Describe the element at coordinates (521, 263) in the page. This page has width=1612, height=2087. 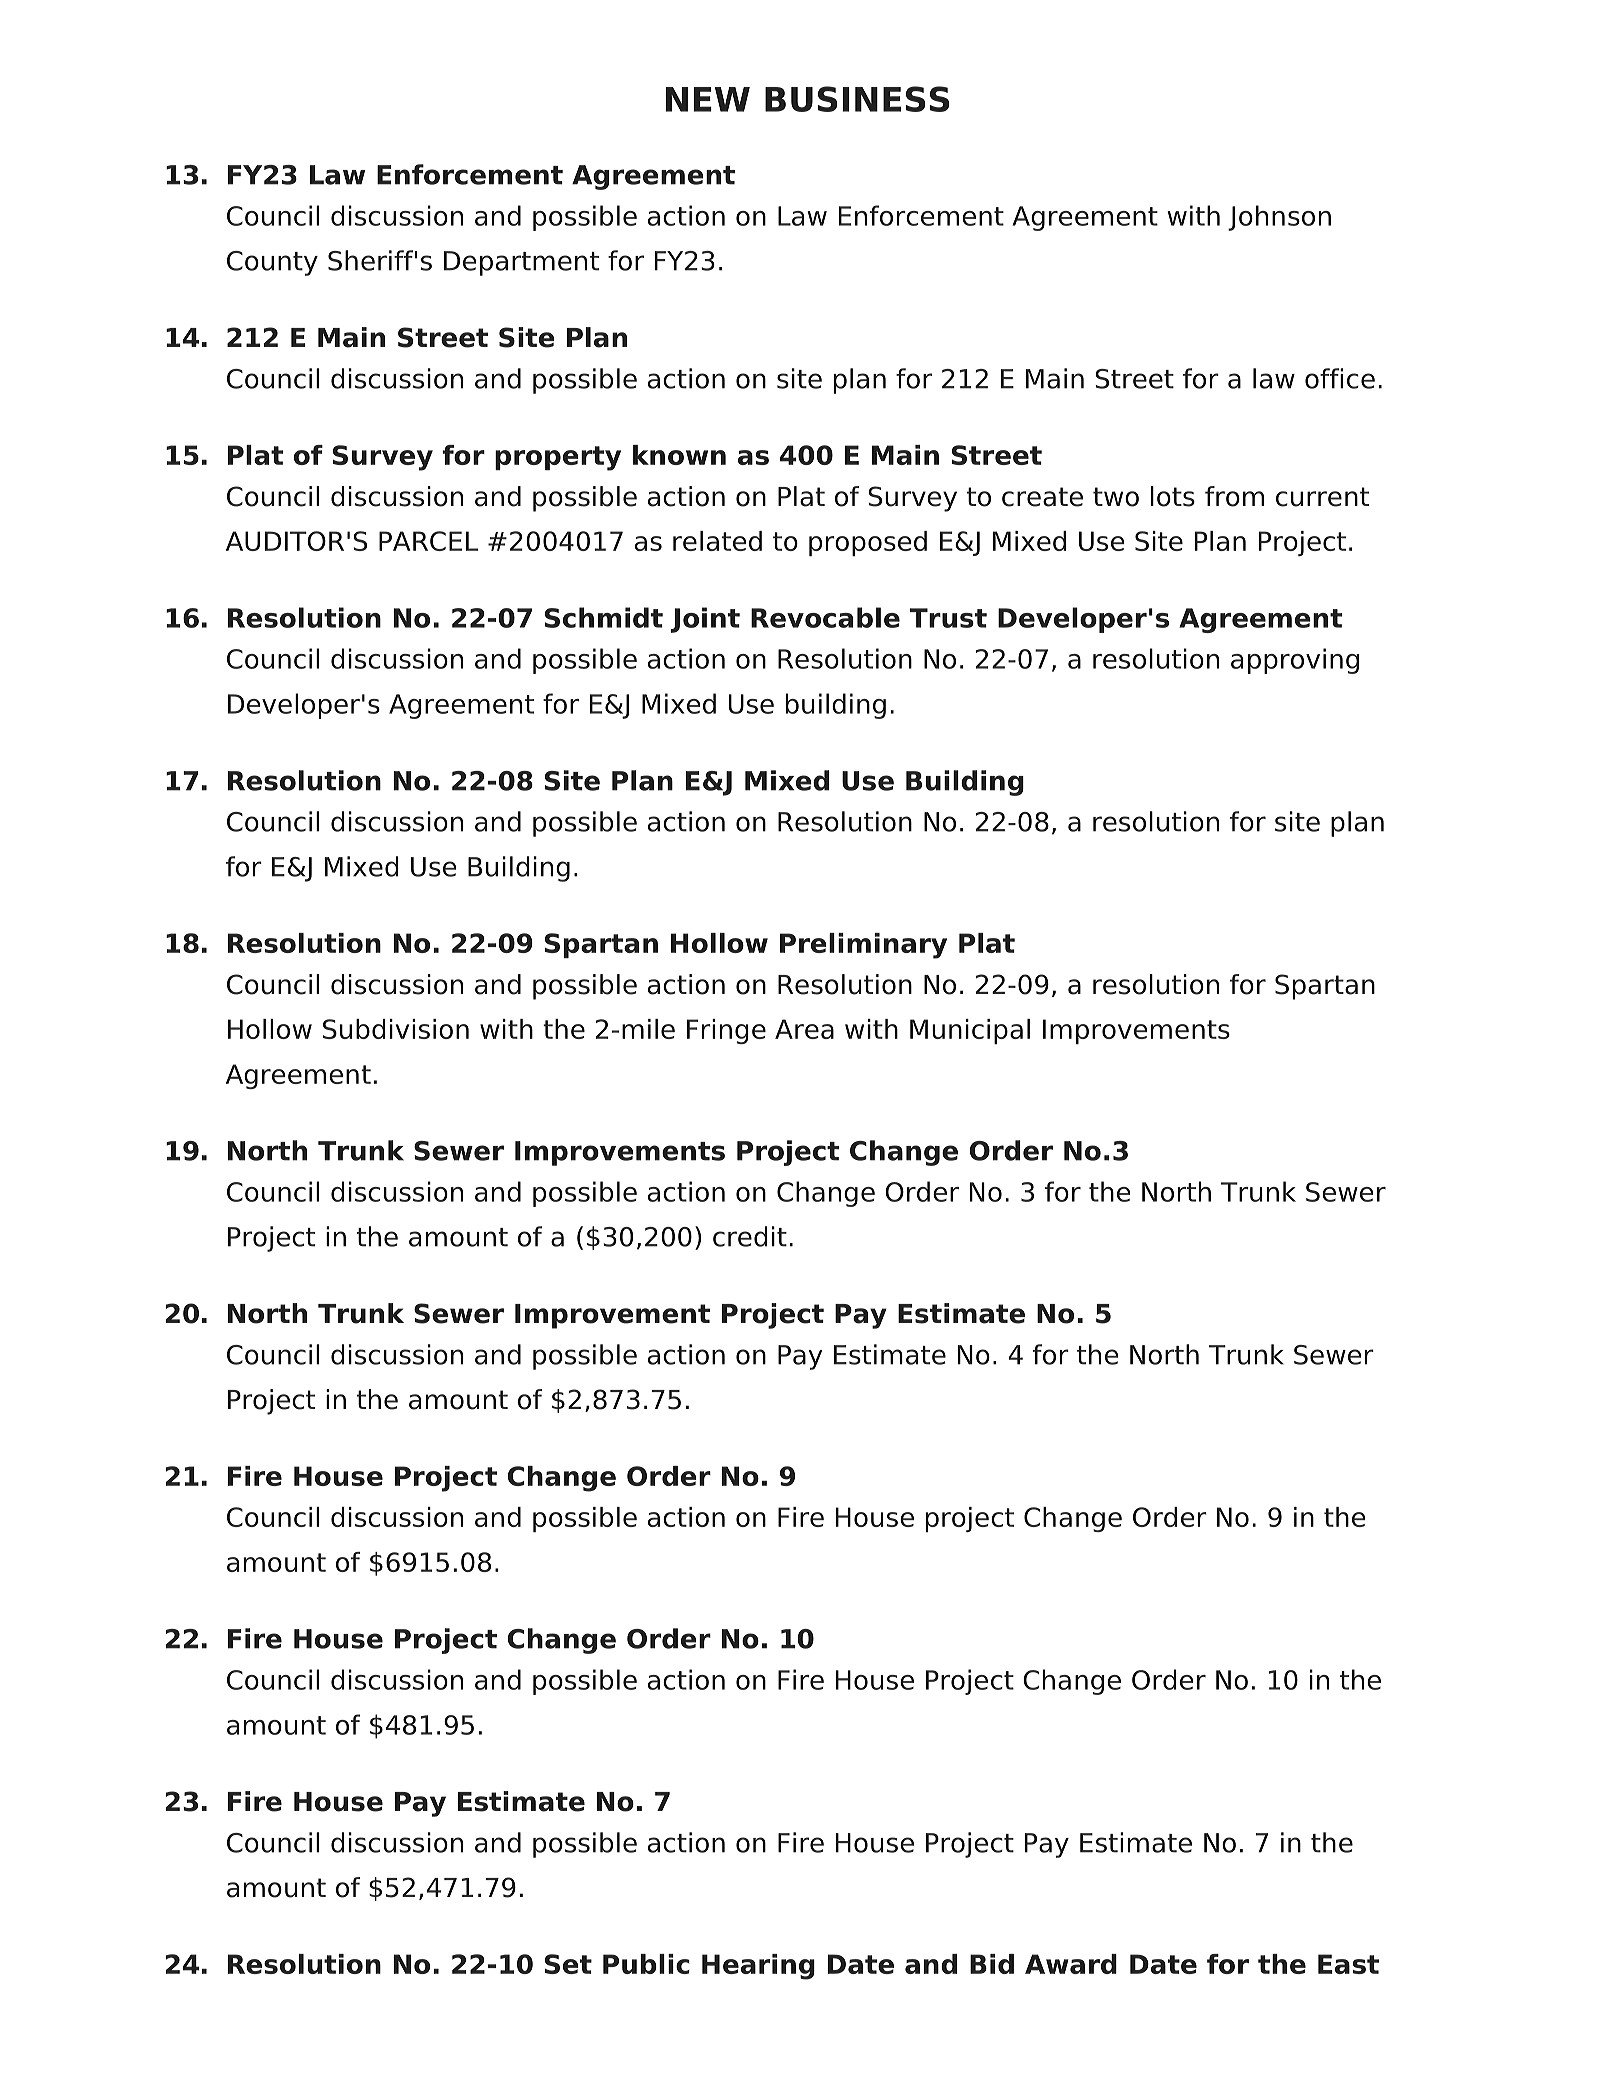
I see `Department` at that location.
